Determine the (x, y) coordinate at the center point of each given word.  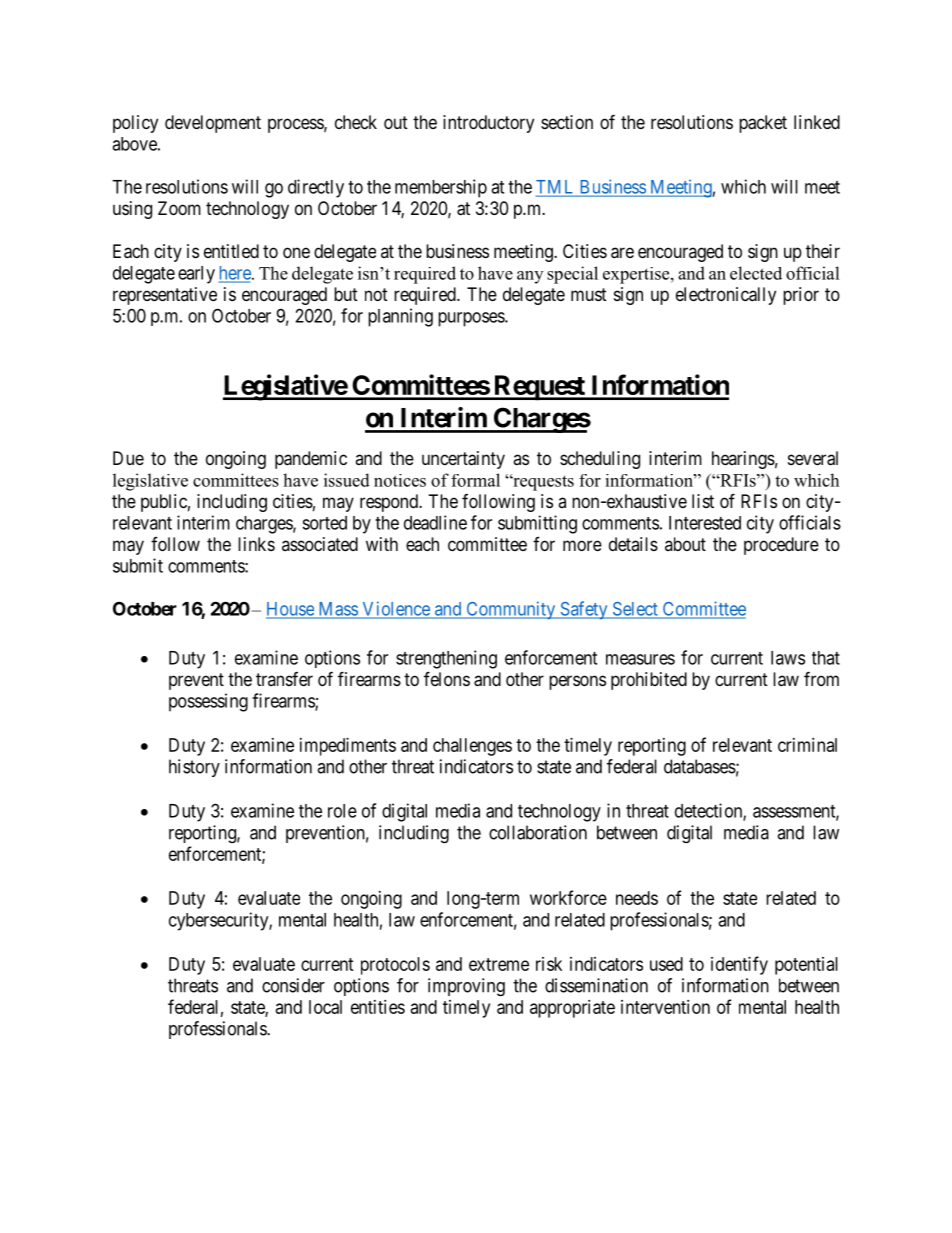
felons (447, 678)
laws (788, 658)
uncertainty (463, 460)
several (813, 458)
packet (763, 124)
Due (128, 458)
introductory (488, 124)
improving (466, 987)
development (213, 124)
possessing (208, 702)
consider (293, 985)
